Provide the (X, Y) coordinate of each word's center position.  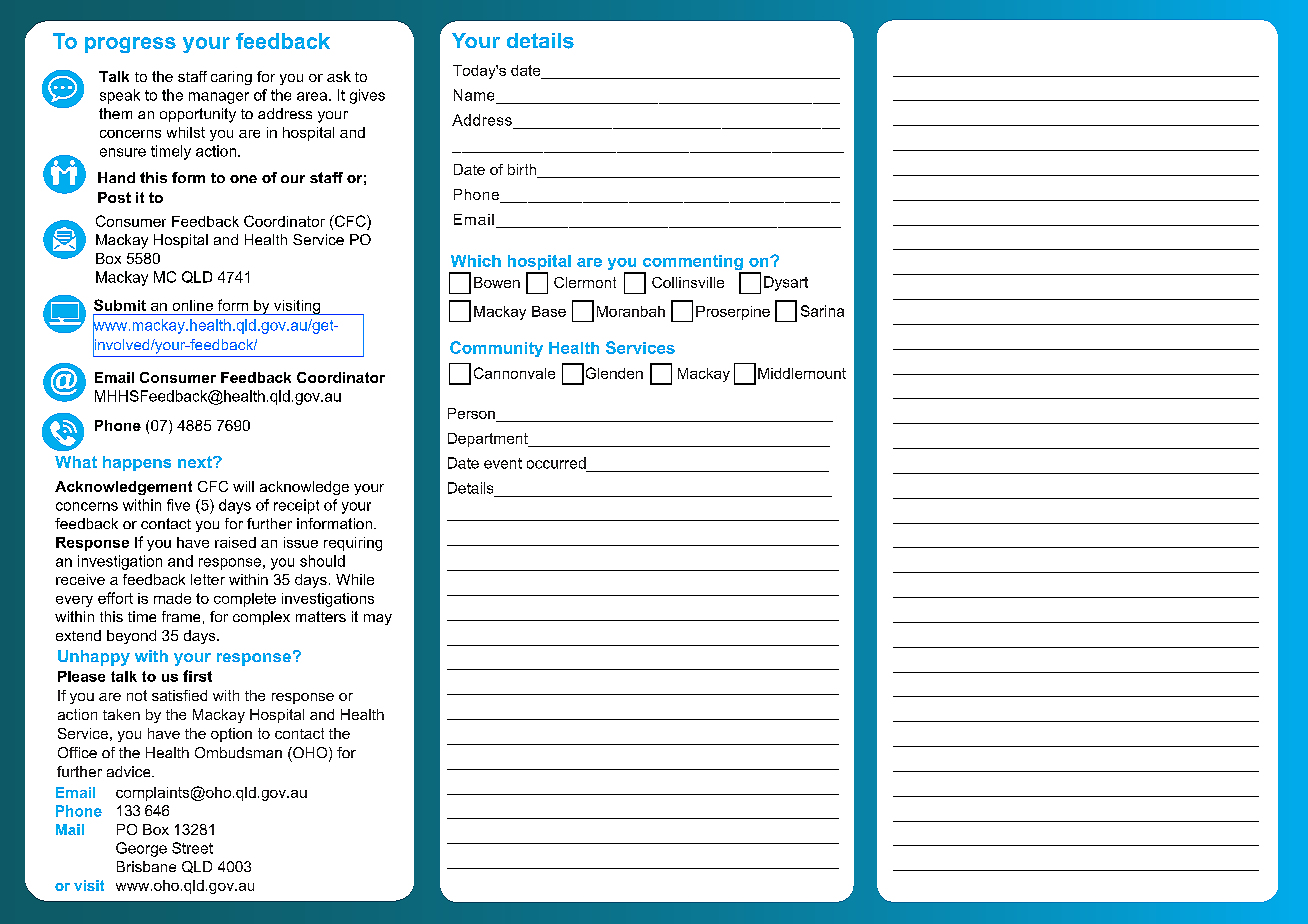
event (503, 463)
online (193, 305)
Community (496, 349)
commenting (693, 264)
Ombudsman (238, 752)
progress (130, 45)
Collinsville (688, 282)
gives (367, 96)
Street (192, 848)
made (172, 598)
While (355, 579)
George (141, 849)
